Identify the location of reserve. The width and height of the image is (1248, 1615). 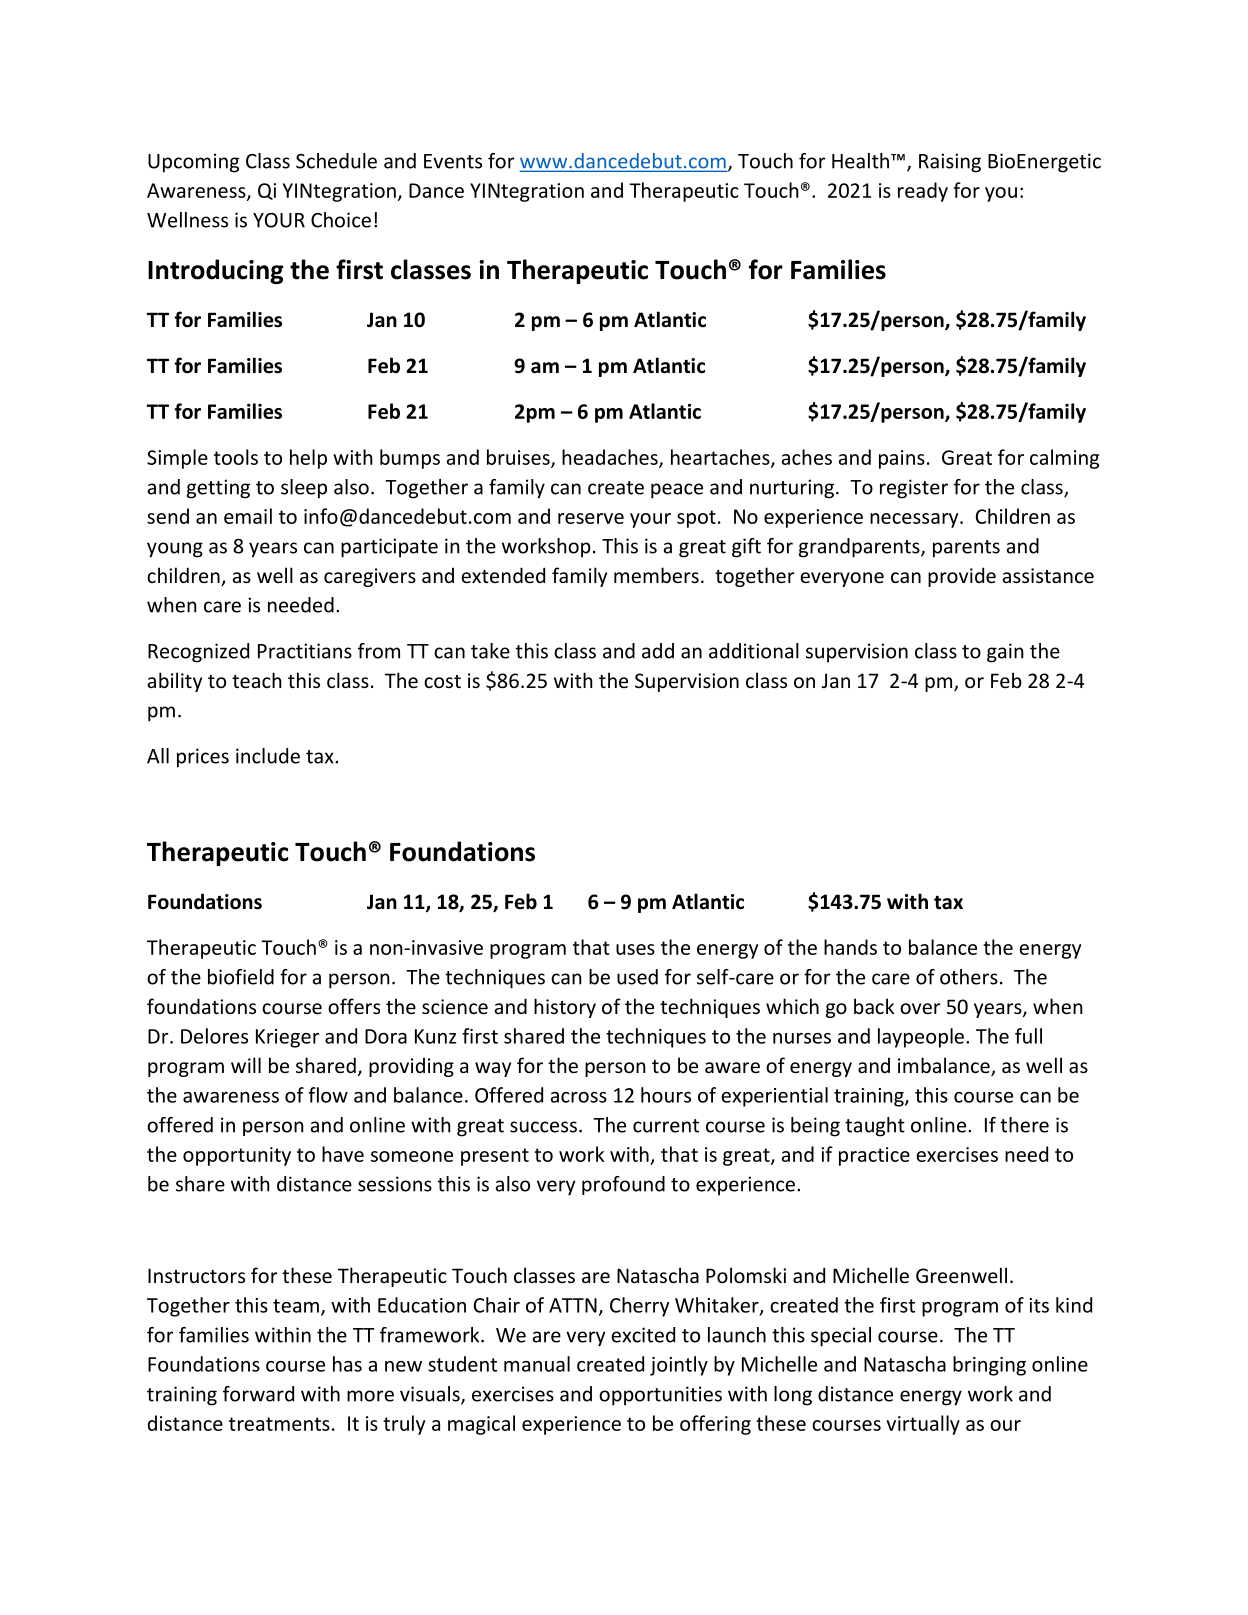
(591, 518).
